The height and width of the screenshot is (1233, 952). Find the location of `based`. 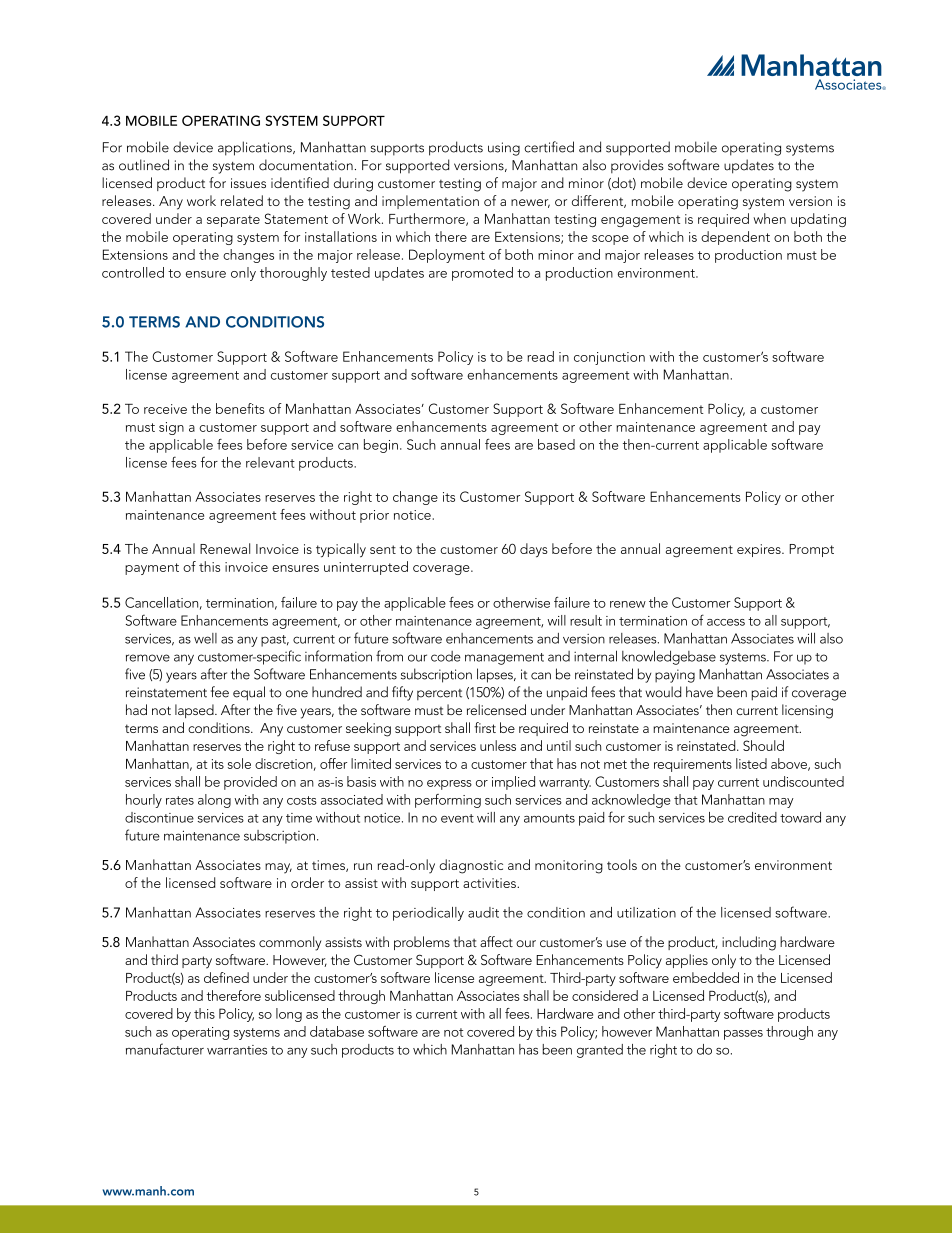

based is located at coordinates (556, 444).
